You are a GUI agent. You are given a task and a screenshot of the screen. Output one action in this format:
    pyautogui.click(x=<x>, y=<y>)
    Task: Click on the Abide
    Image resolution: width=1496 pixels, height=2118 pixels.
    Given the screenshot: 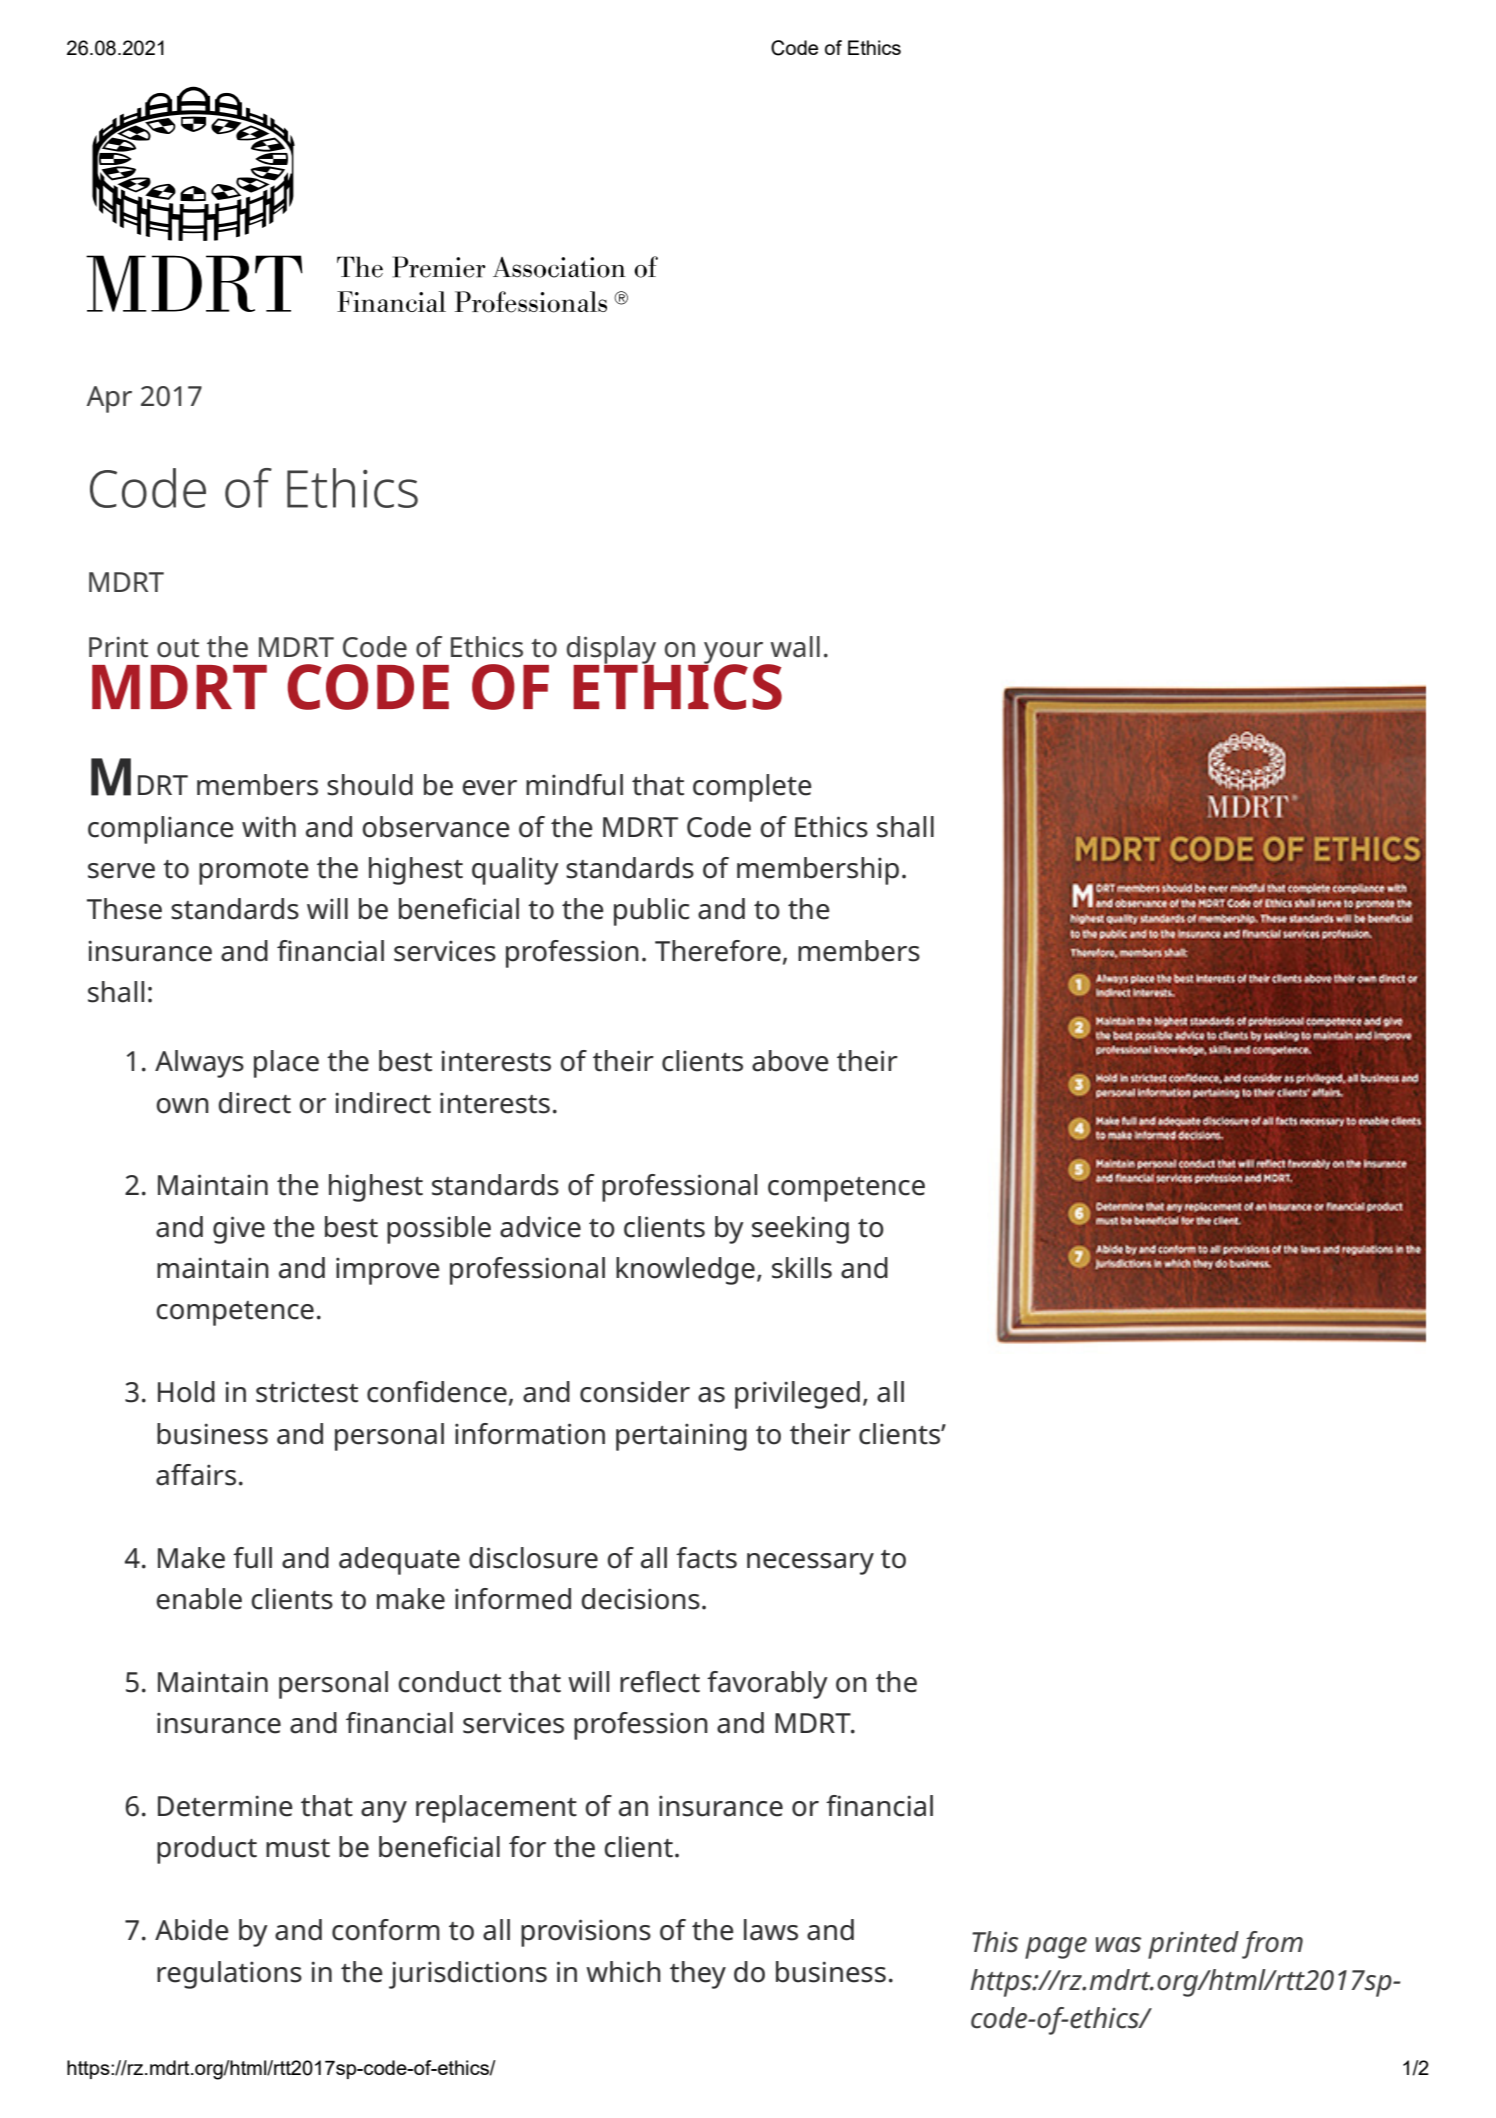 What is the action you would take?
    pyautogui.click(x=192, y=1930)
